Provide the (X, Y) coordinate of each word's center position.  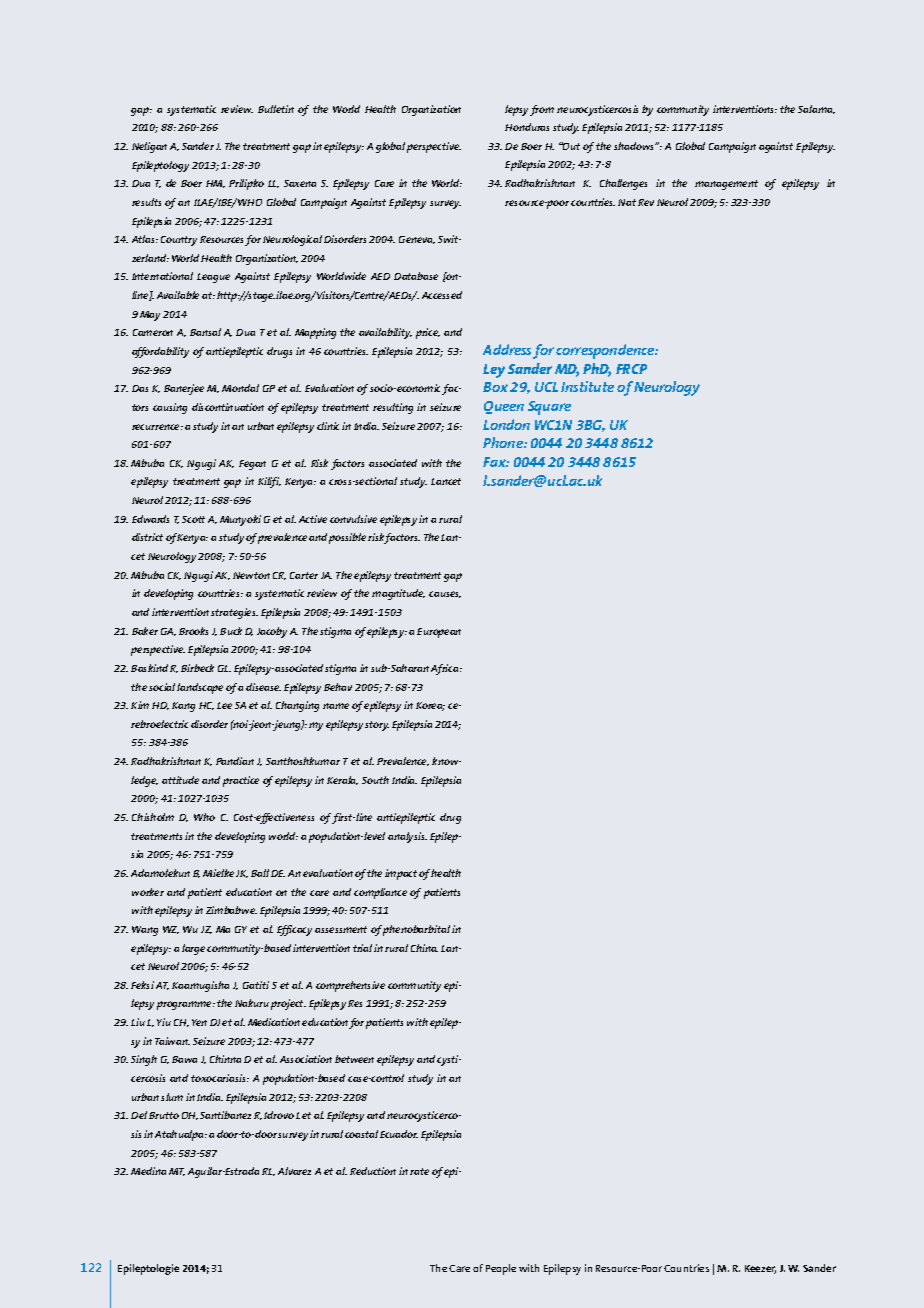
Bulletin (276, 109)
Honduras (527, 127)
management (726, 185)
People (501, 1269)
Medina (148, 1171)
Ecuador (399, 1134)
